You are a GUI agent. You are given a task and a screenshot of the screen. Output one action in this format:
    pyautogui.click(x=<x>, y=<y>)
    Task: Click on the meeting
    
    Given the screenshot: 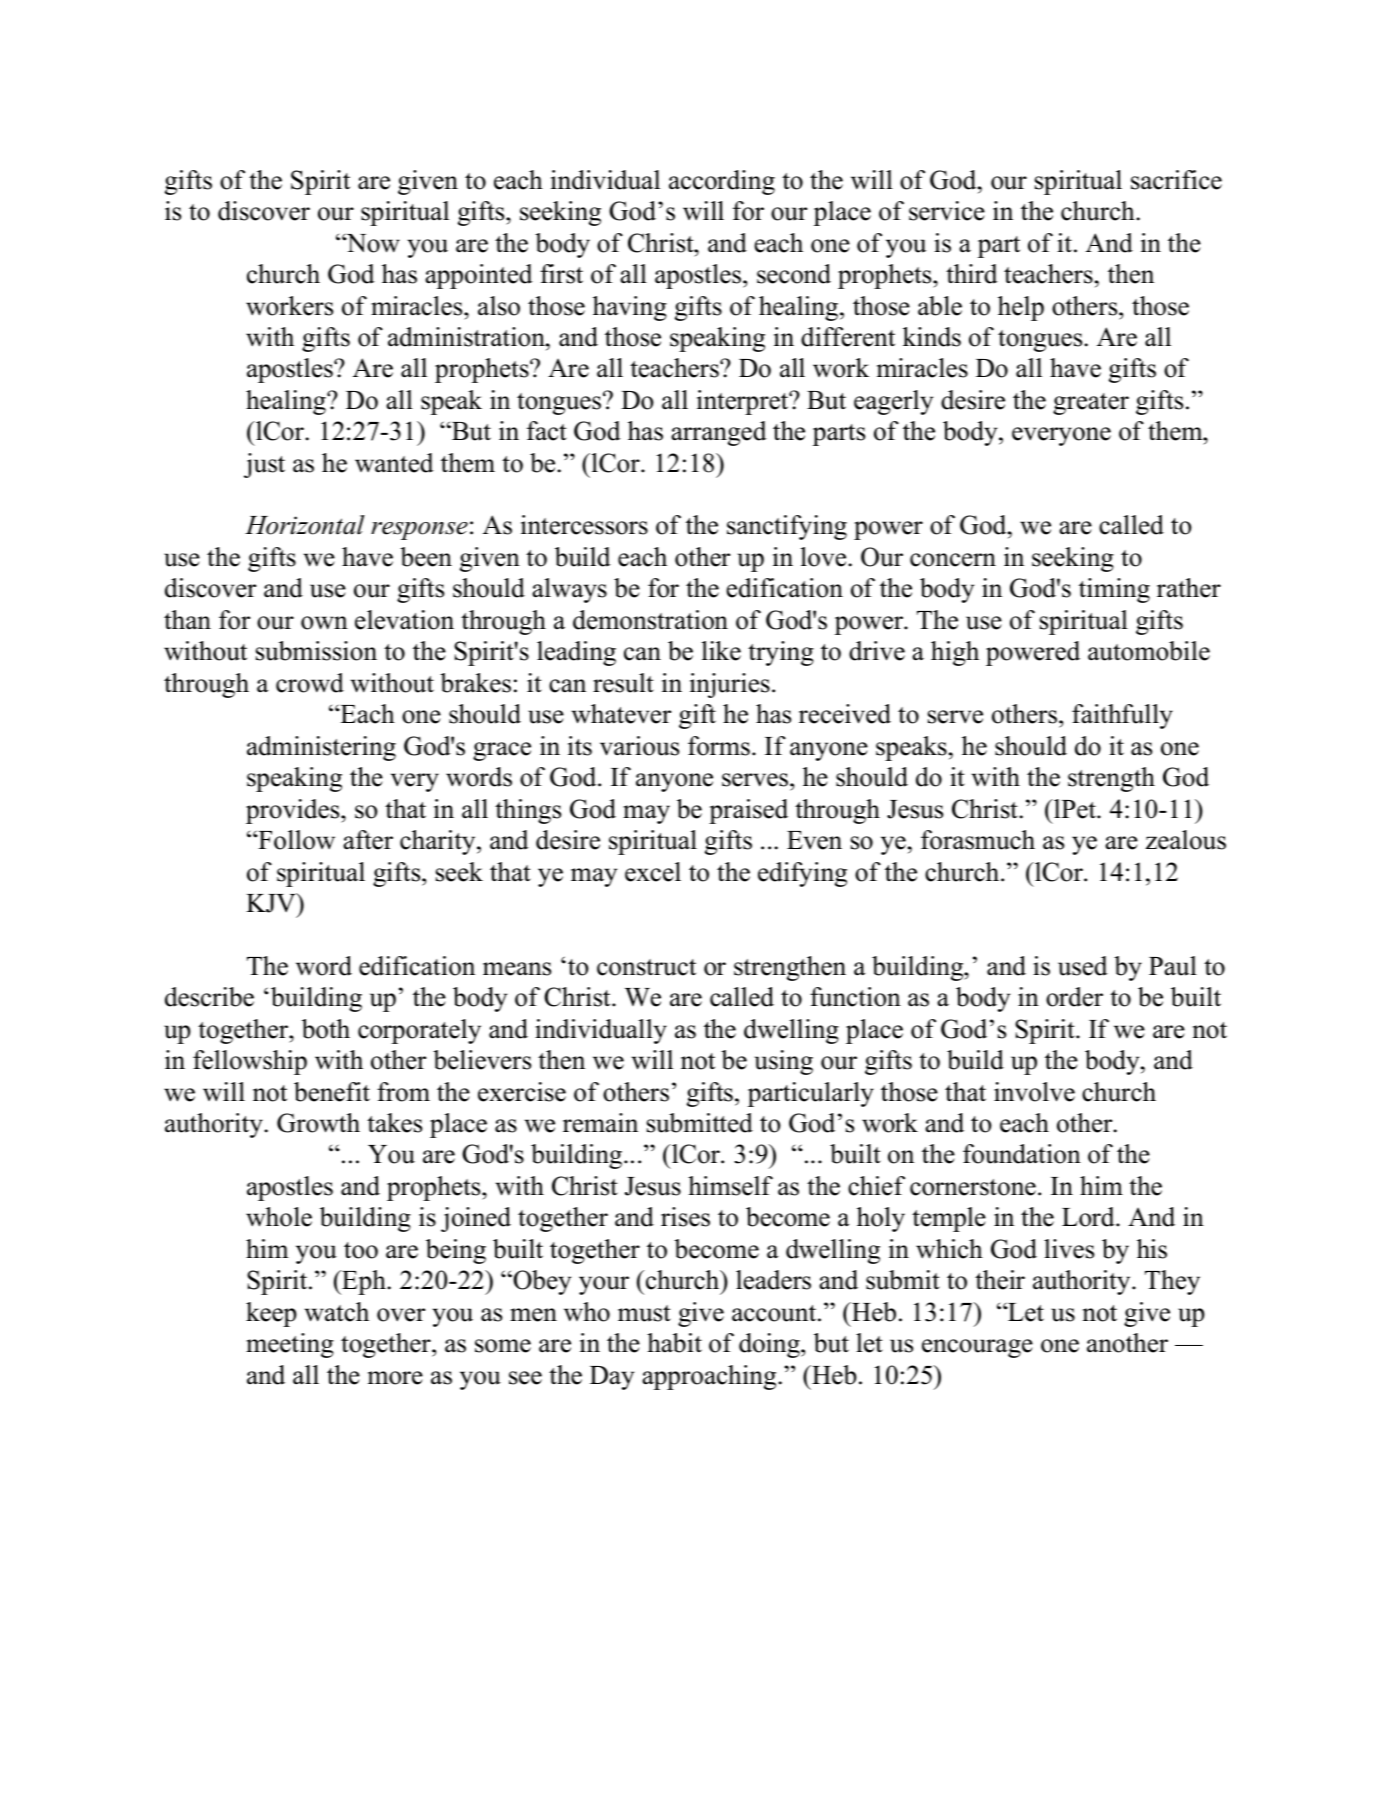 What is the action you would take?
    pyautogui.click(x=290, y=1345)
